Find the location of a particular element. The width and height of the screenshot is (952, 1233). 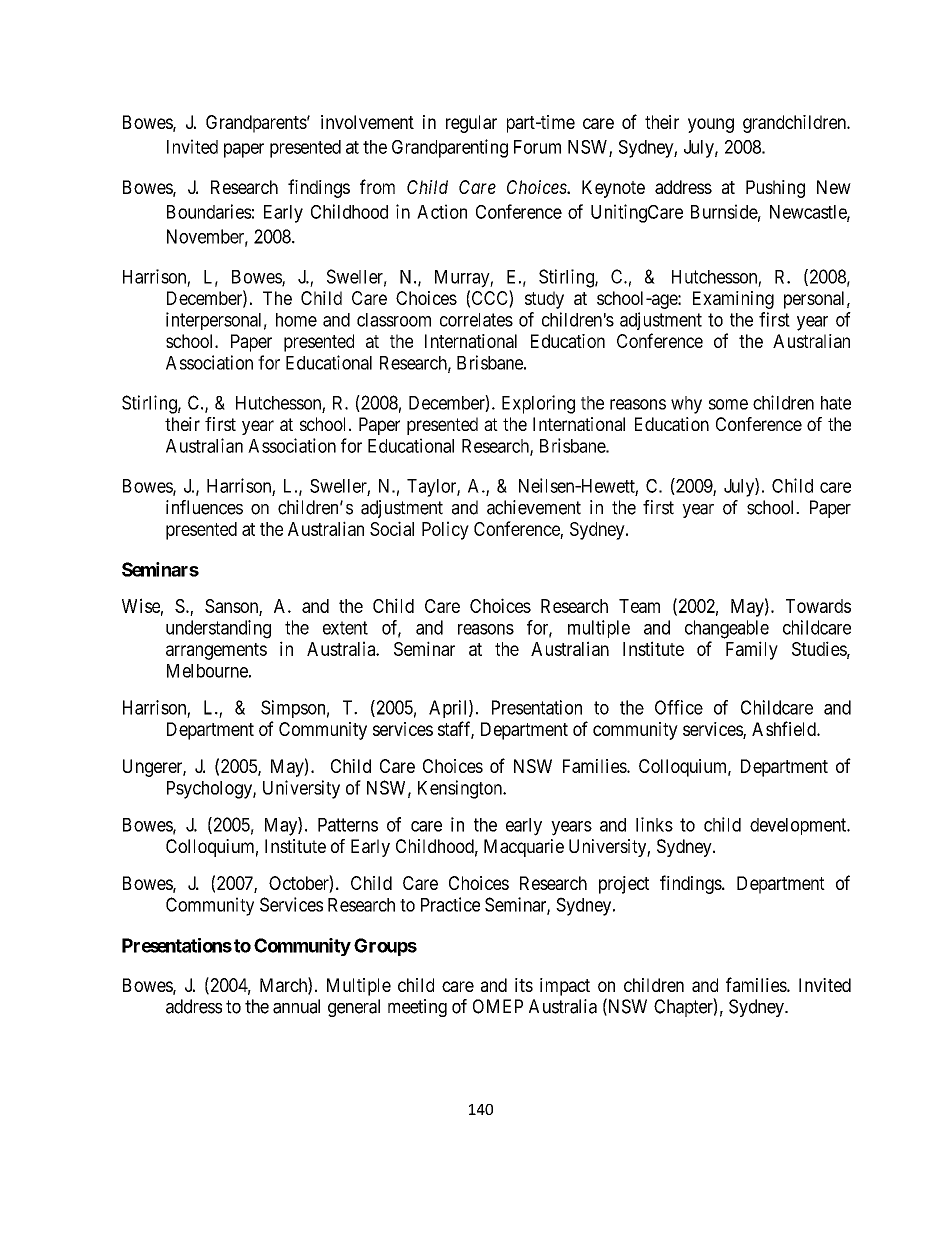

young is located at coordinates (711, 125).
